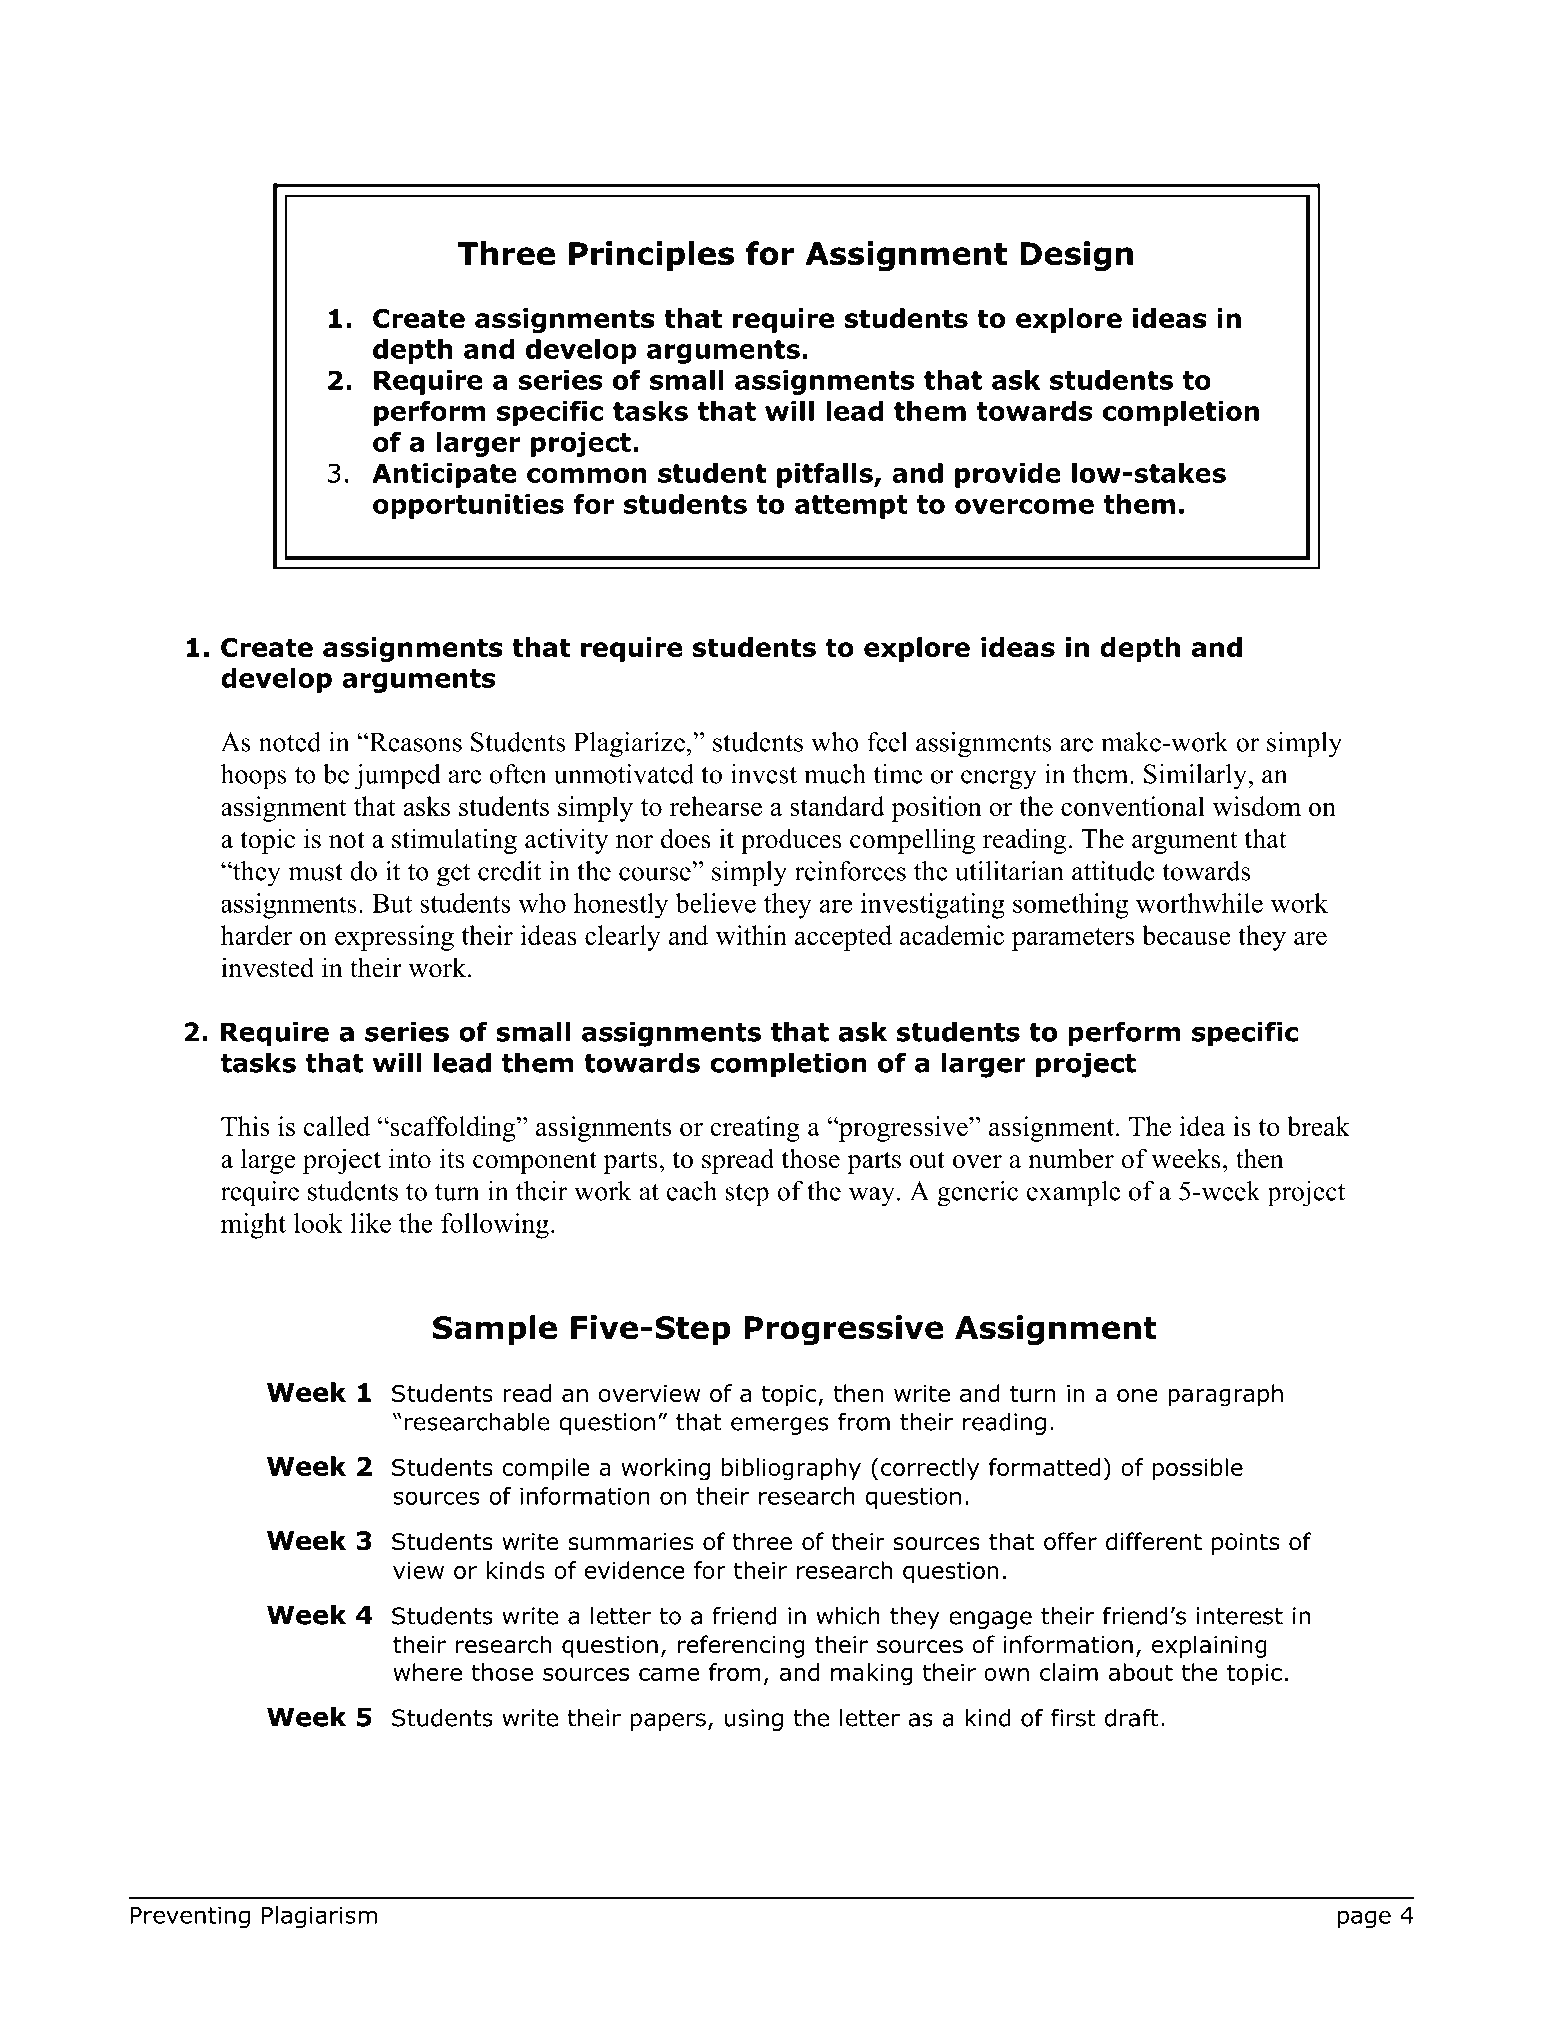 This page has height=2020, width=1561. I want to click on which, so click(848, 1616).
